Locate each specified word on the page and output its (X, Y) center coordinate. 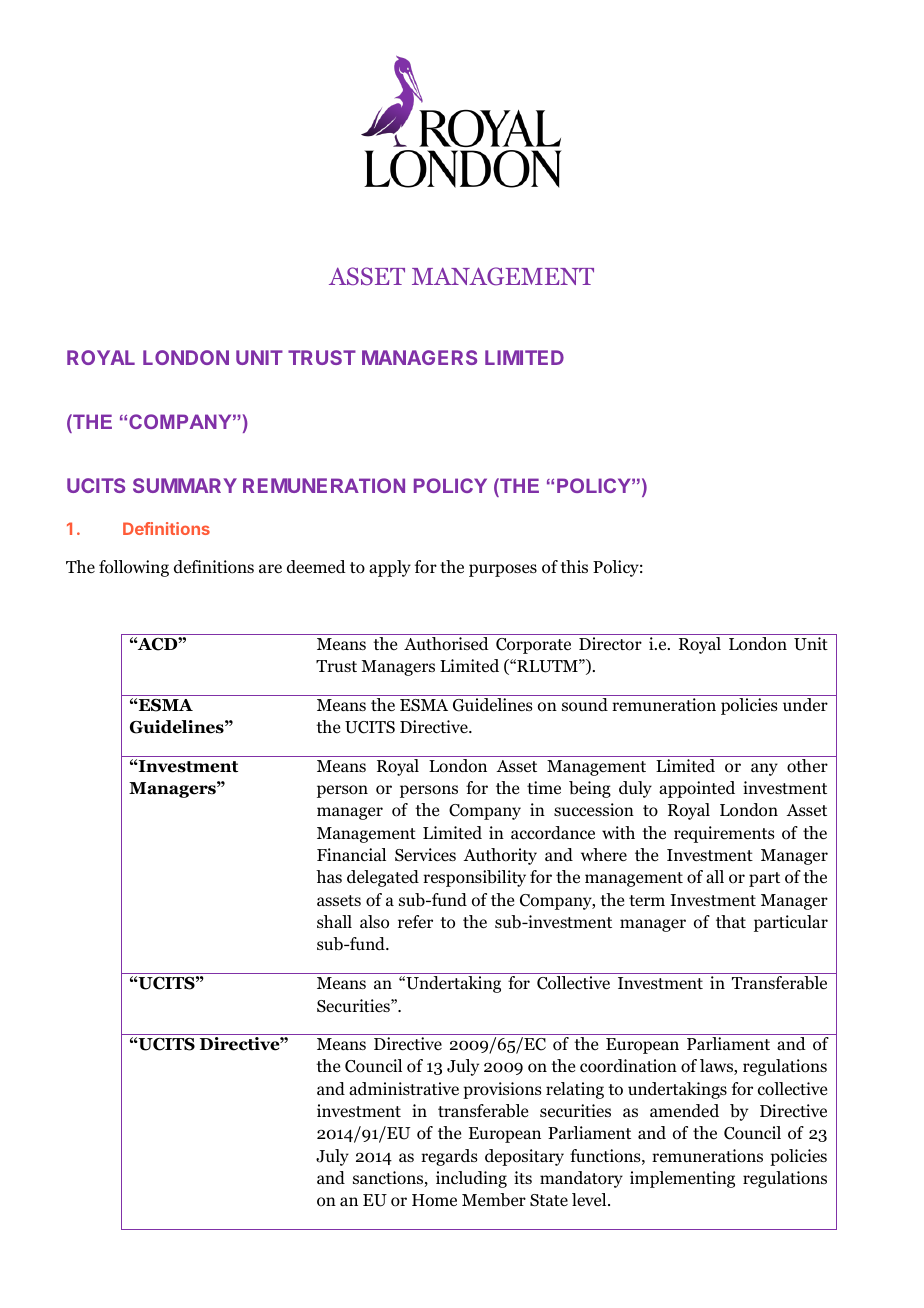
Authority (500, 856)
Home (434, 1200)
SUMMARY (185, 485)
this (574, 566)
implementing (682, 1179)
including (471, 1179)
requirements (724, 834)
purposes (503, 570)
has (329, 876)
